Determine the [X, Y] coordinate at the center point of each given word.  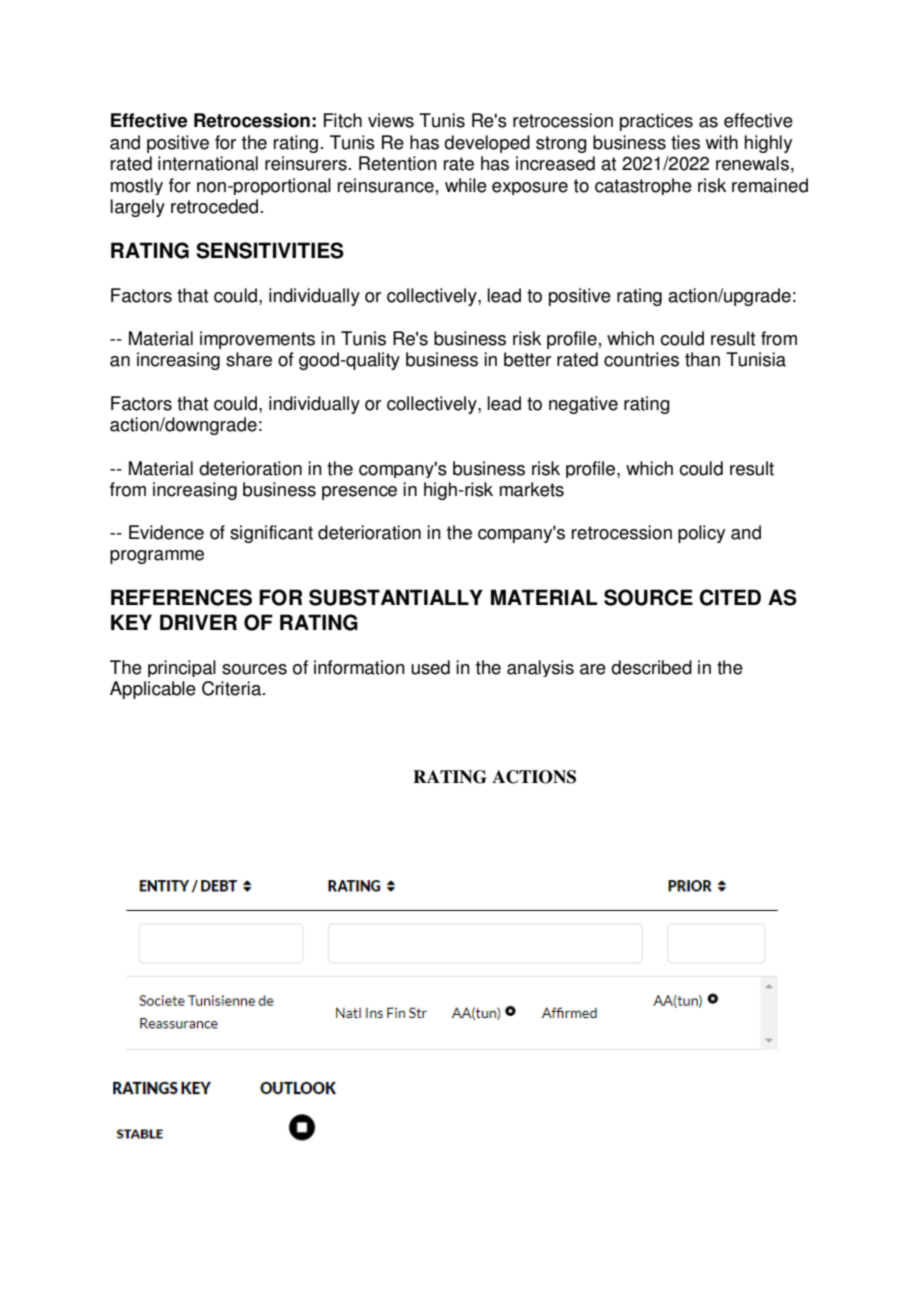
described [651, 667]
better [527, 359]
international [208, 163]
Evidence [166, 532]
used [430, 667]
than [702, 359]
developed [487, 144]
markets [532, 489]
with [722, 142]
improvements [257, 340]
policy [701, 534]
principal [182, 668]
